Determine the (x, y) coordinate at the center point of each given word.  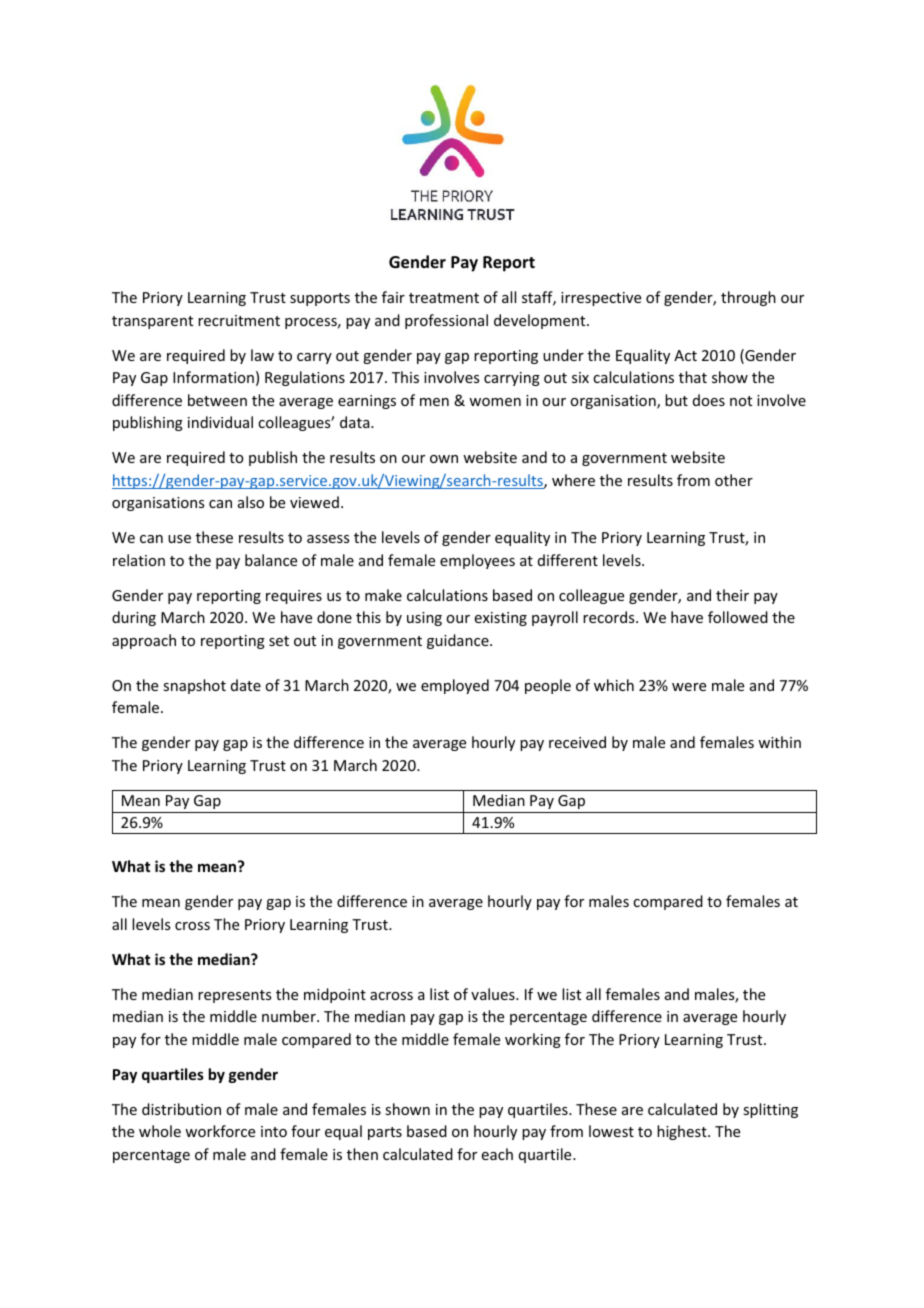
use (179, 539)
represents (234, 996)
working (533, 1040)
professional (446, 321)
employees (477, 561)
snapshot (194, 686)
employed (455, 686)
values (494, 994)
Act (685, 355)
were (689, 687)
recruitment (239, 320)
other (734, 480)
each (497, 1154)
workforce (220, 1131)
